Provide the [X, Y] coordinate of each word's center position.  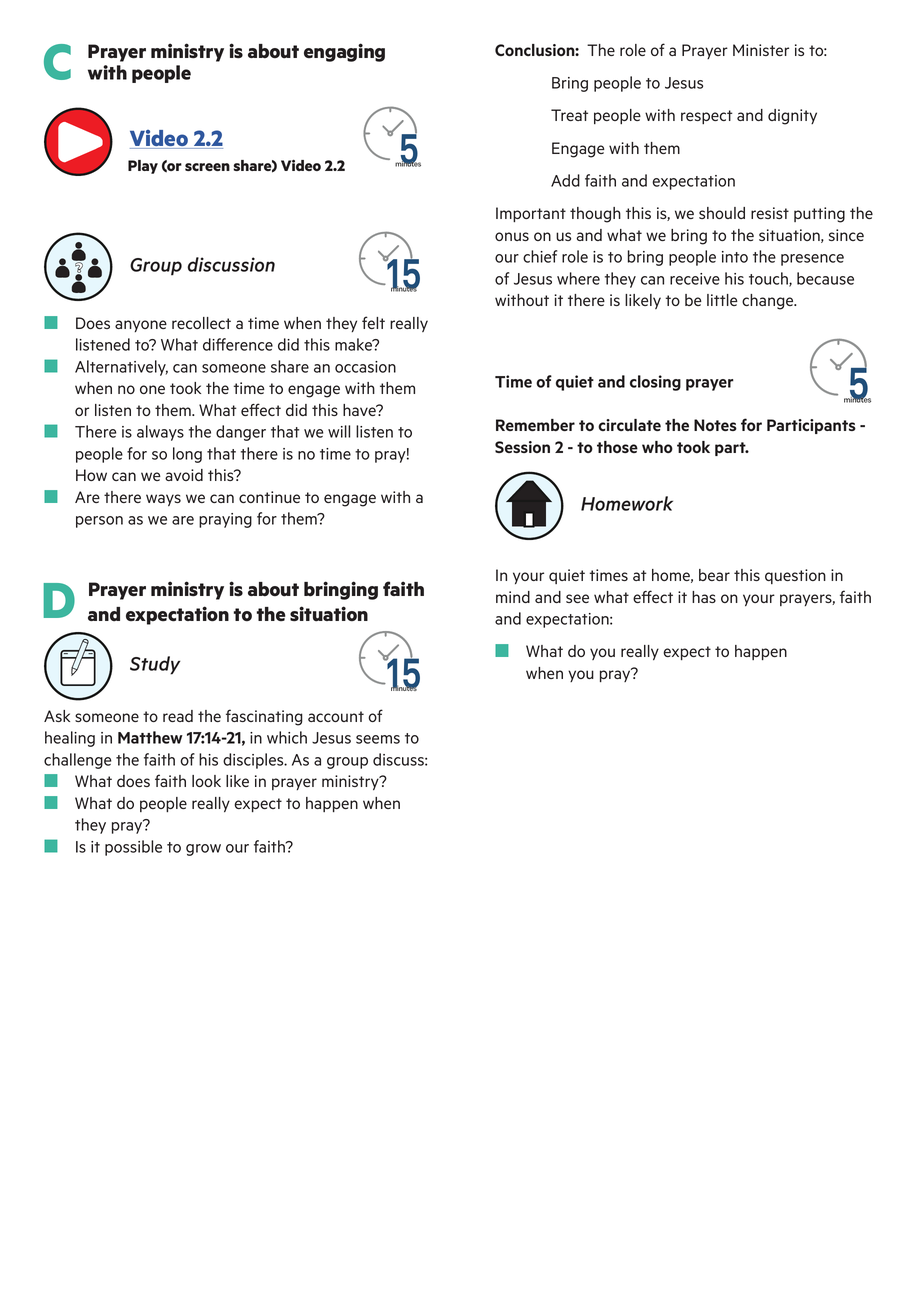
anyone [141, 326]
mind [513, 597]
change [769, 302]
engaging [344, 52]
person [99, 522]
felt [373, 322]
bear [714, 575]
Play [143, 167]
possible [133, 848]
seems [378, 739]
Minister [761, 50]
